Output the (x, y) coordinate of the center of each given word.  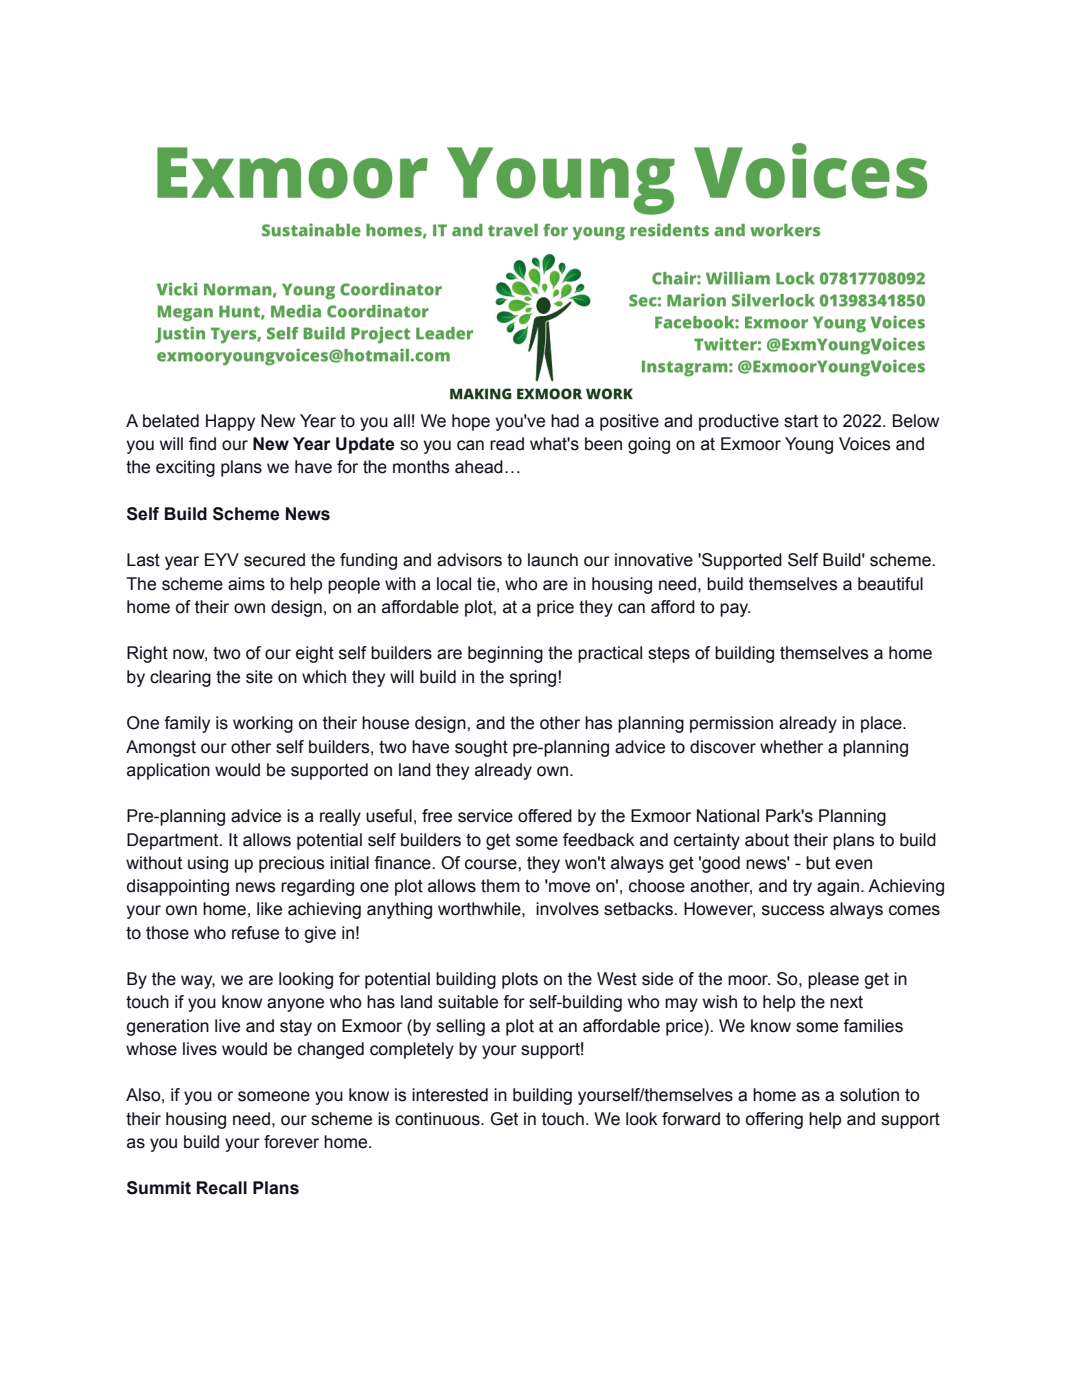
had (565, 421)
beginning (505, 654)
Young (809, 445)
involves (567, 909)
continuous (438, 1119)
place (882, 724)
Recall (222, 1188)
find (202, 444)
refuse (255, 933)
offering (774, 1120)
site (259, 677)
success (793, 910)
